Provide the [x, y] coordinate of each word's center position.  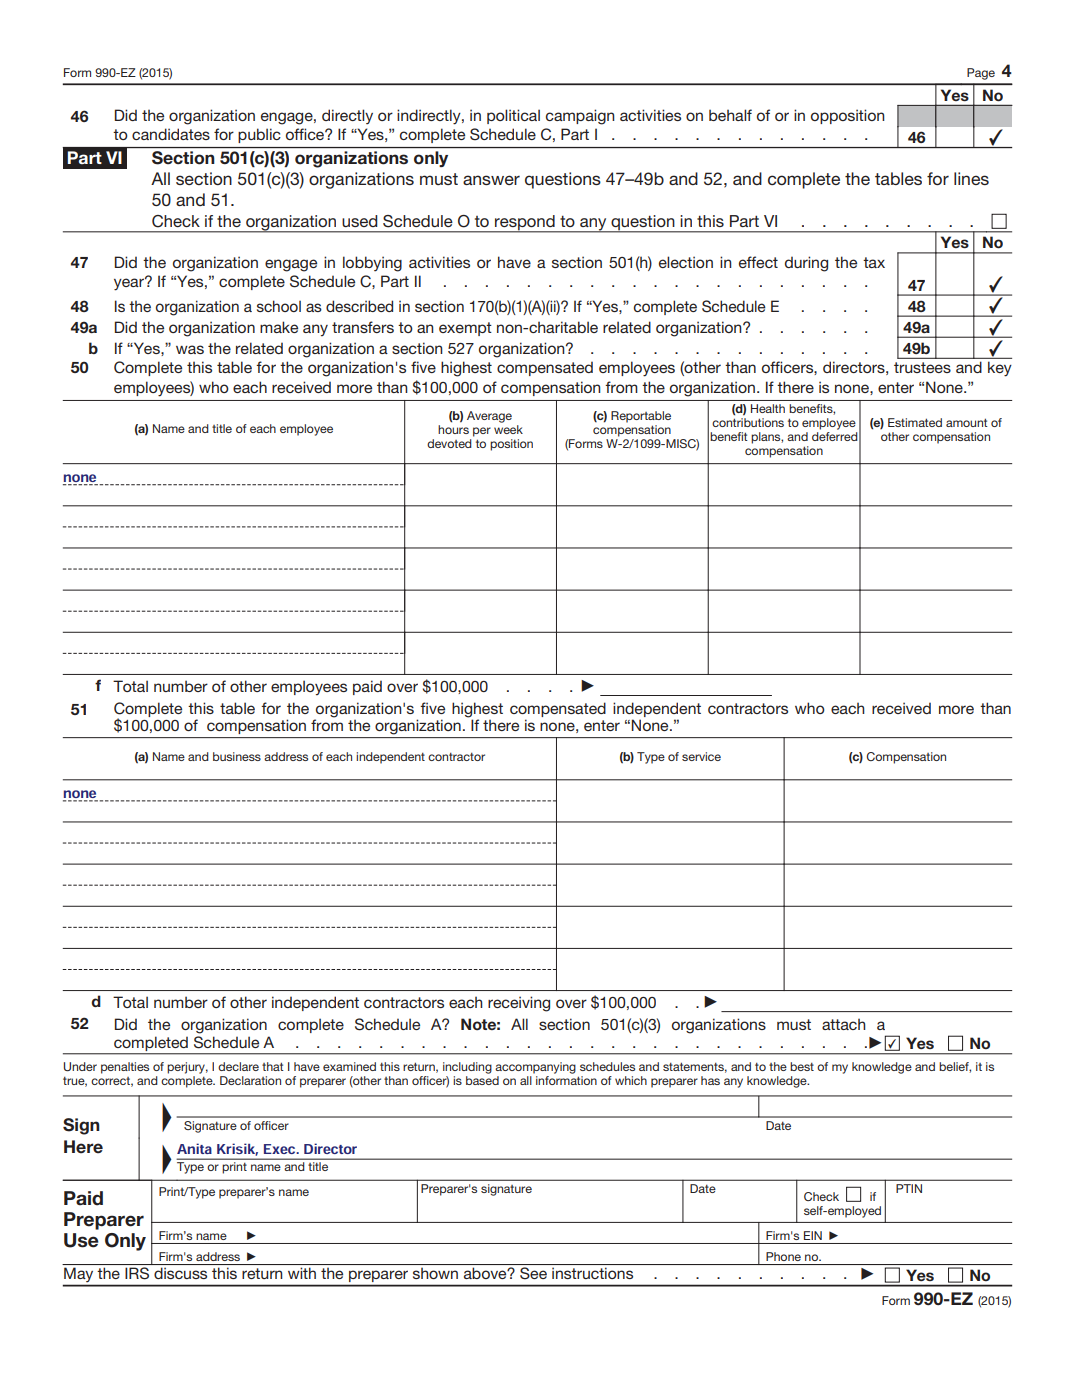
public [259, 135]
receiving [519, 1004]
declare [238, 1066]
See [533, 1273]
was [190, 349]
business [237, 756]
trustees [922, 367]
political [513, 116]
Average [489, 417]
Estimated [915, 422]
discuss [180, 1273]
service [701, 756]
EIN [813, 1235]
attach [844, 1024]
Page [981, 74]
